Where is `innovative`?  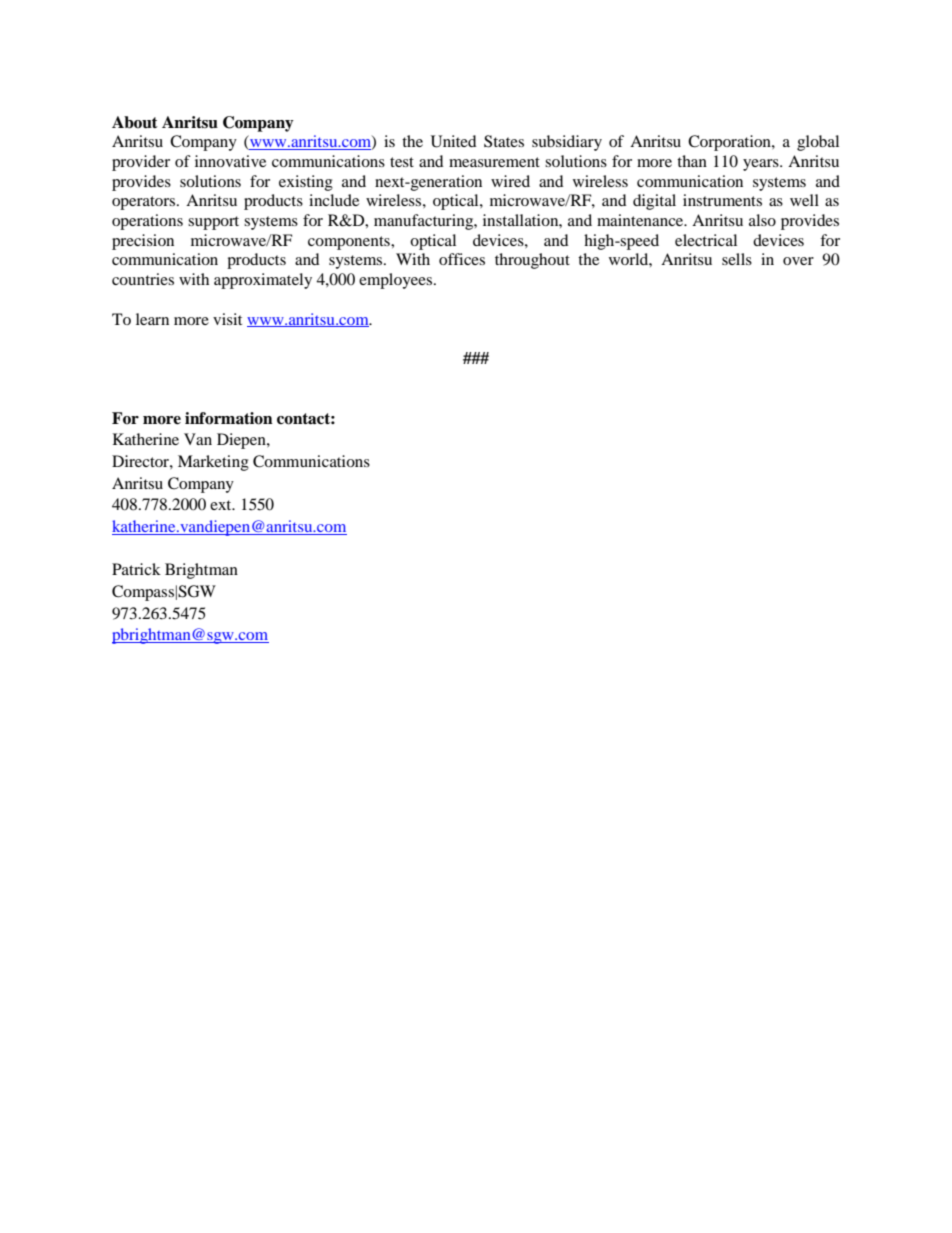 innovative is located at coordinates (230, 161).
